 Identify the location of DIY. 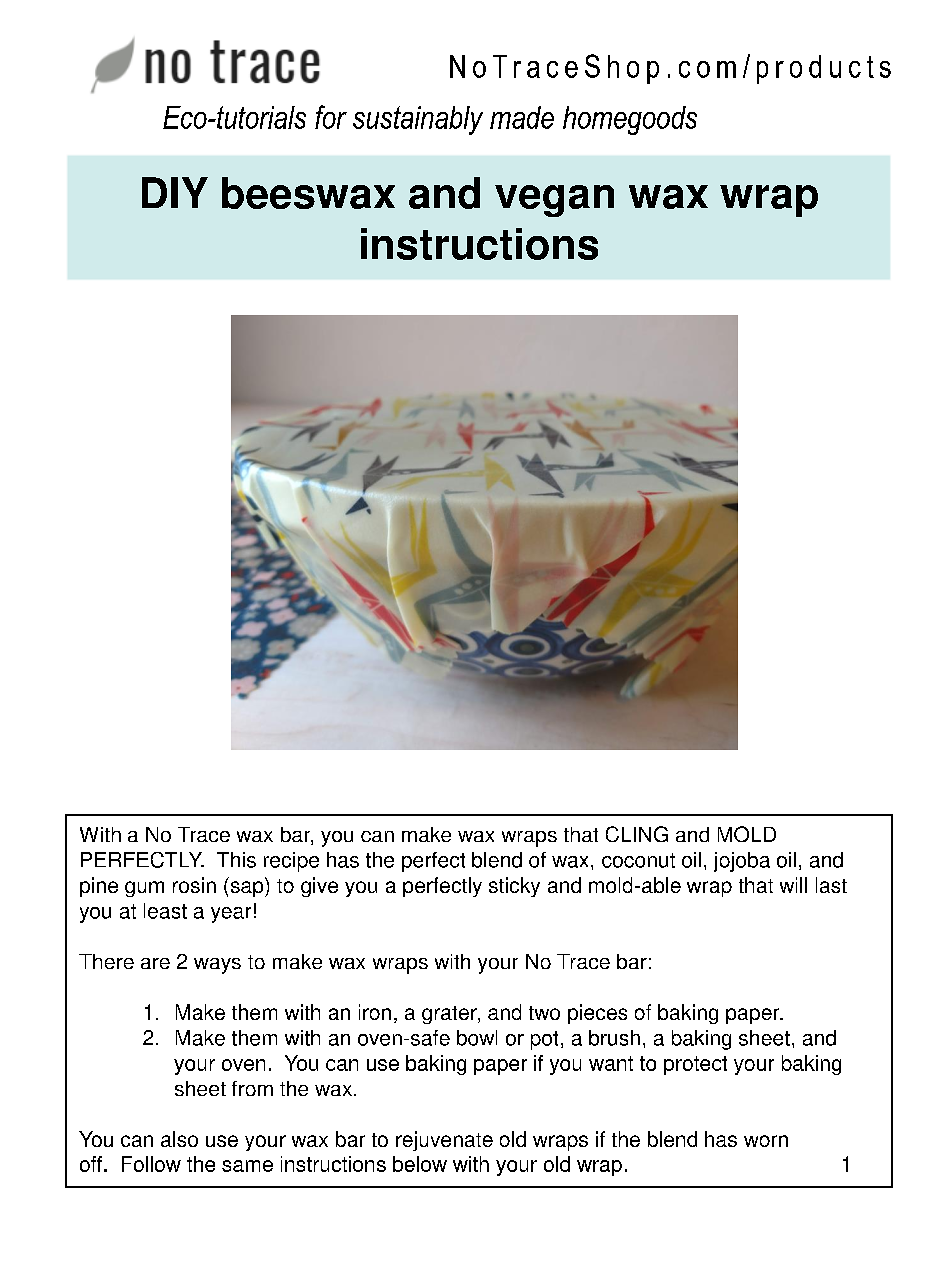
(175, 192).
